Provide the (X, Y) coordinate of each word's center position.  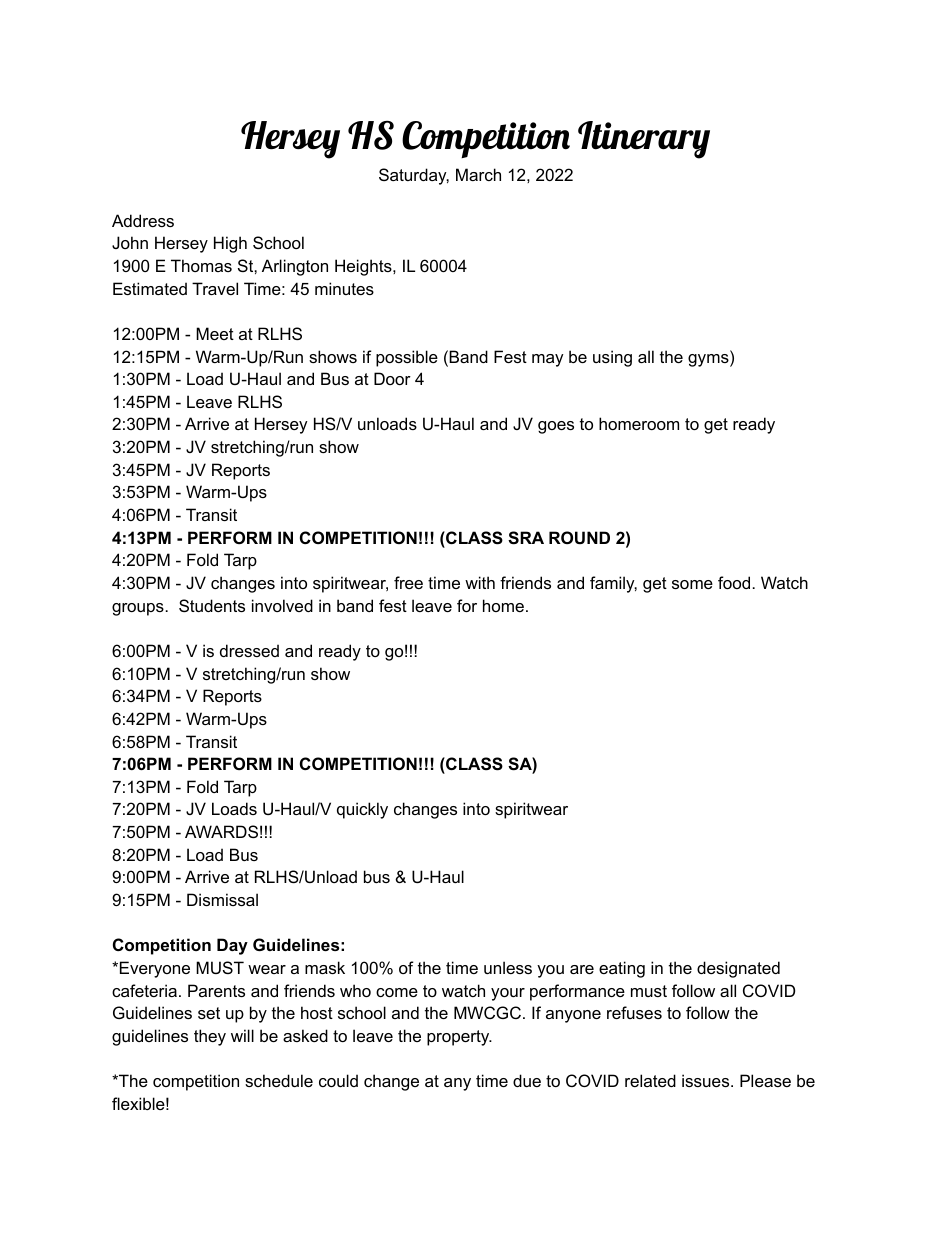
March (478, 174)
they (210, 1037)
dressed (249, 650)
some (692, 584)
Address (143, 220)
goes (556, 427)
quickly (362, 810)
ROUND (579, 537)
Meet (215, 333)
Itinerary (644, 140)
